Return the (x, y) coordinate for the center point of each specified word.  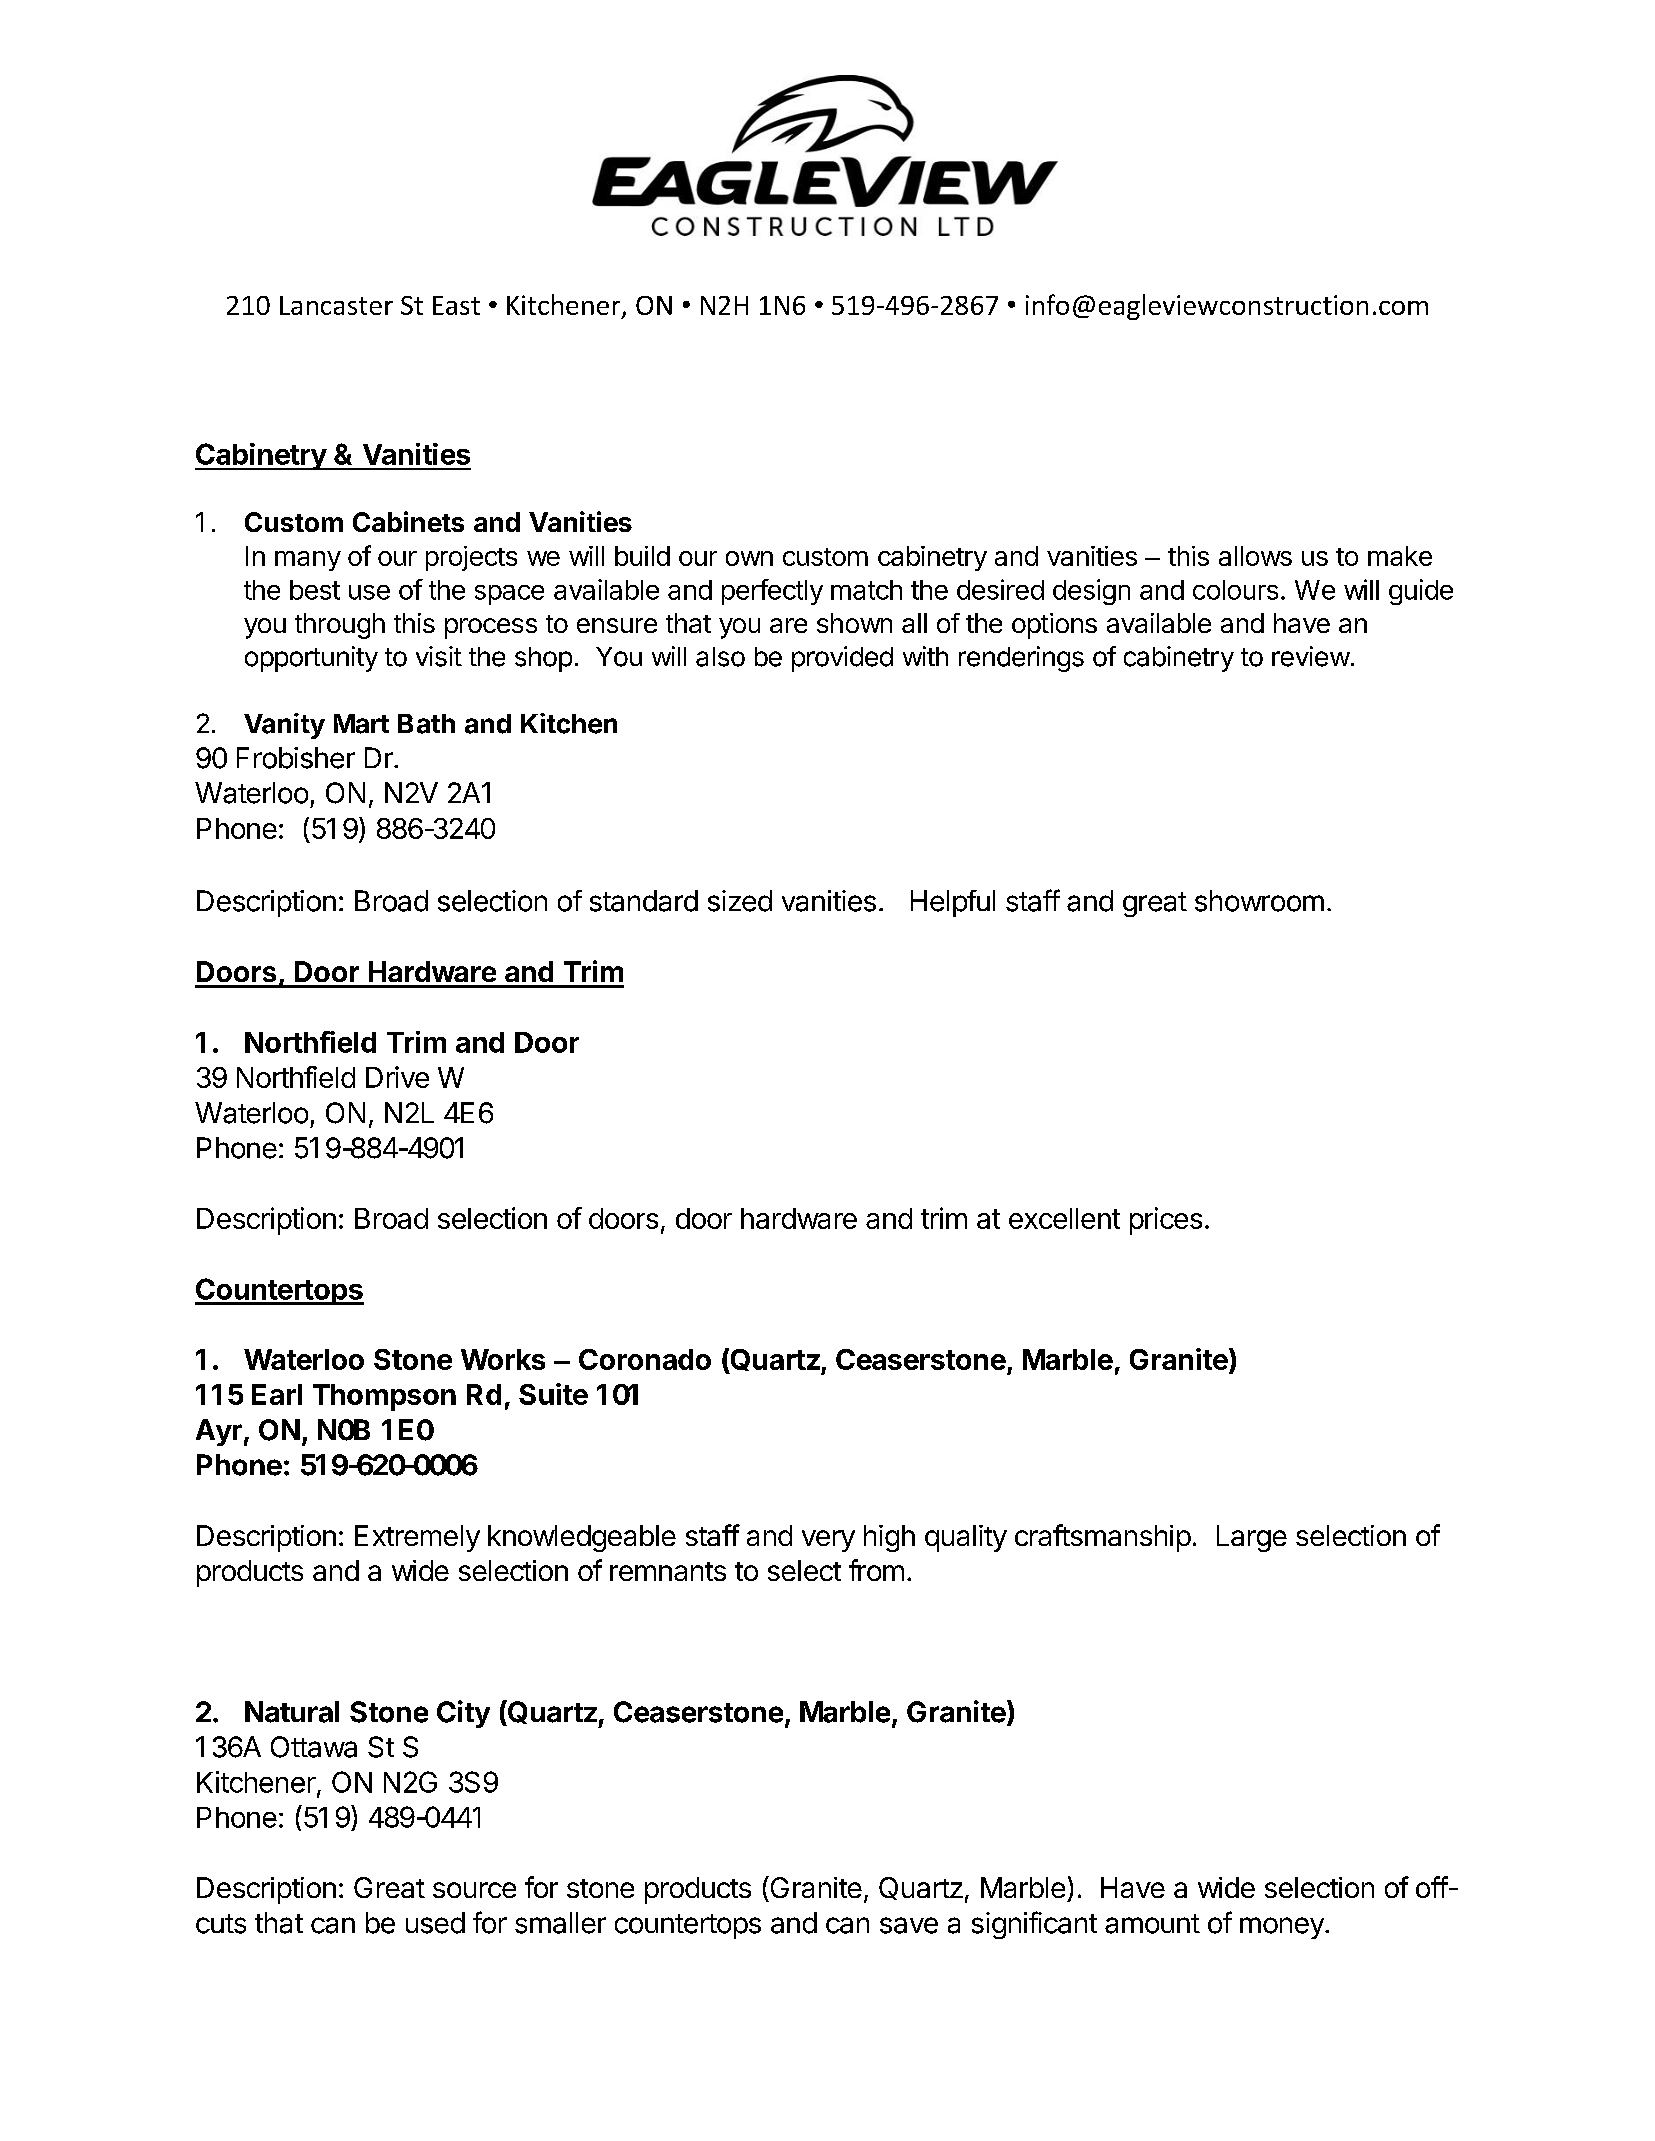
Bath (426, 724)
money (1283, 1928)
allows (1255, 556)
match (866, 590)
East (456, 305)
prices (1166, 1221)
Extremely (417, 1538)
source (474, 1890)
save (909, 1925)
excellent (1064, 1218)
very (828, 1541)
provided (842, 659)
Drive (397, 1077)
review (1311, 656)
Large (1252, 1538)
